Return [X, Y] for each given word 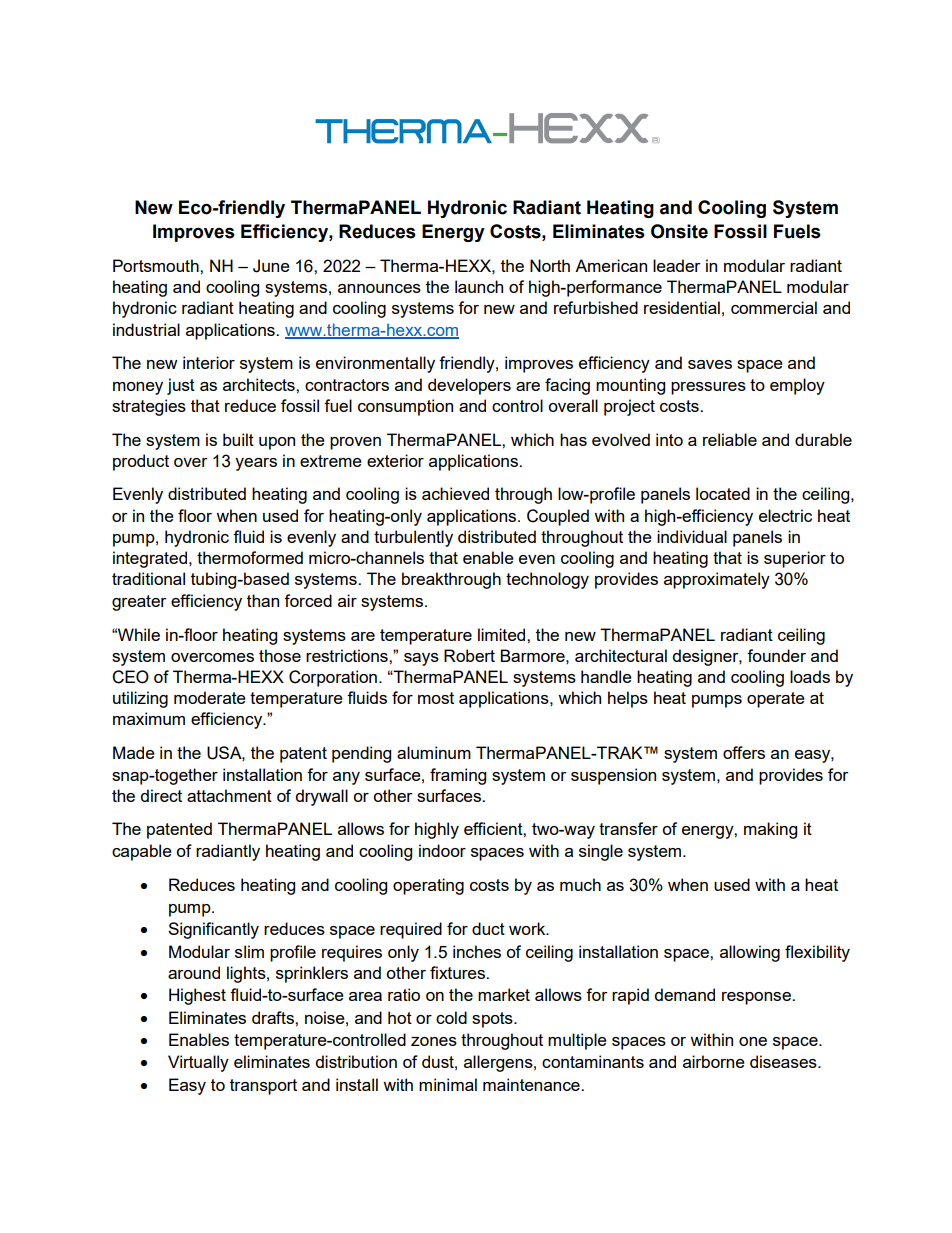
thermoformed [250, 557]
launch [479, 286]
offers [744, 752]
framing [458, 776]
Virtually [198, 1063]
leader [677, 265]
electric [785, 515]
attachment [229, 795]
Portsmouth [157, 265]
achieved [455, 493]
